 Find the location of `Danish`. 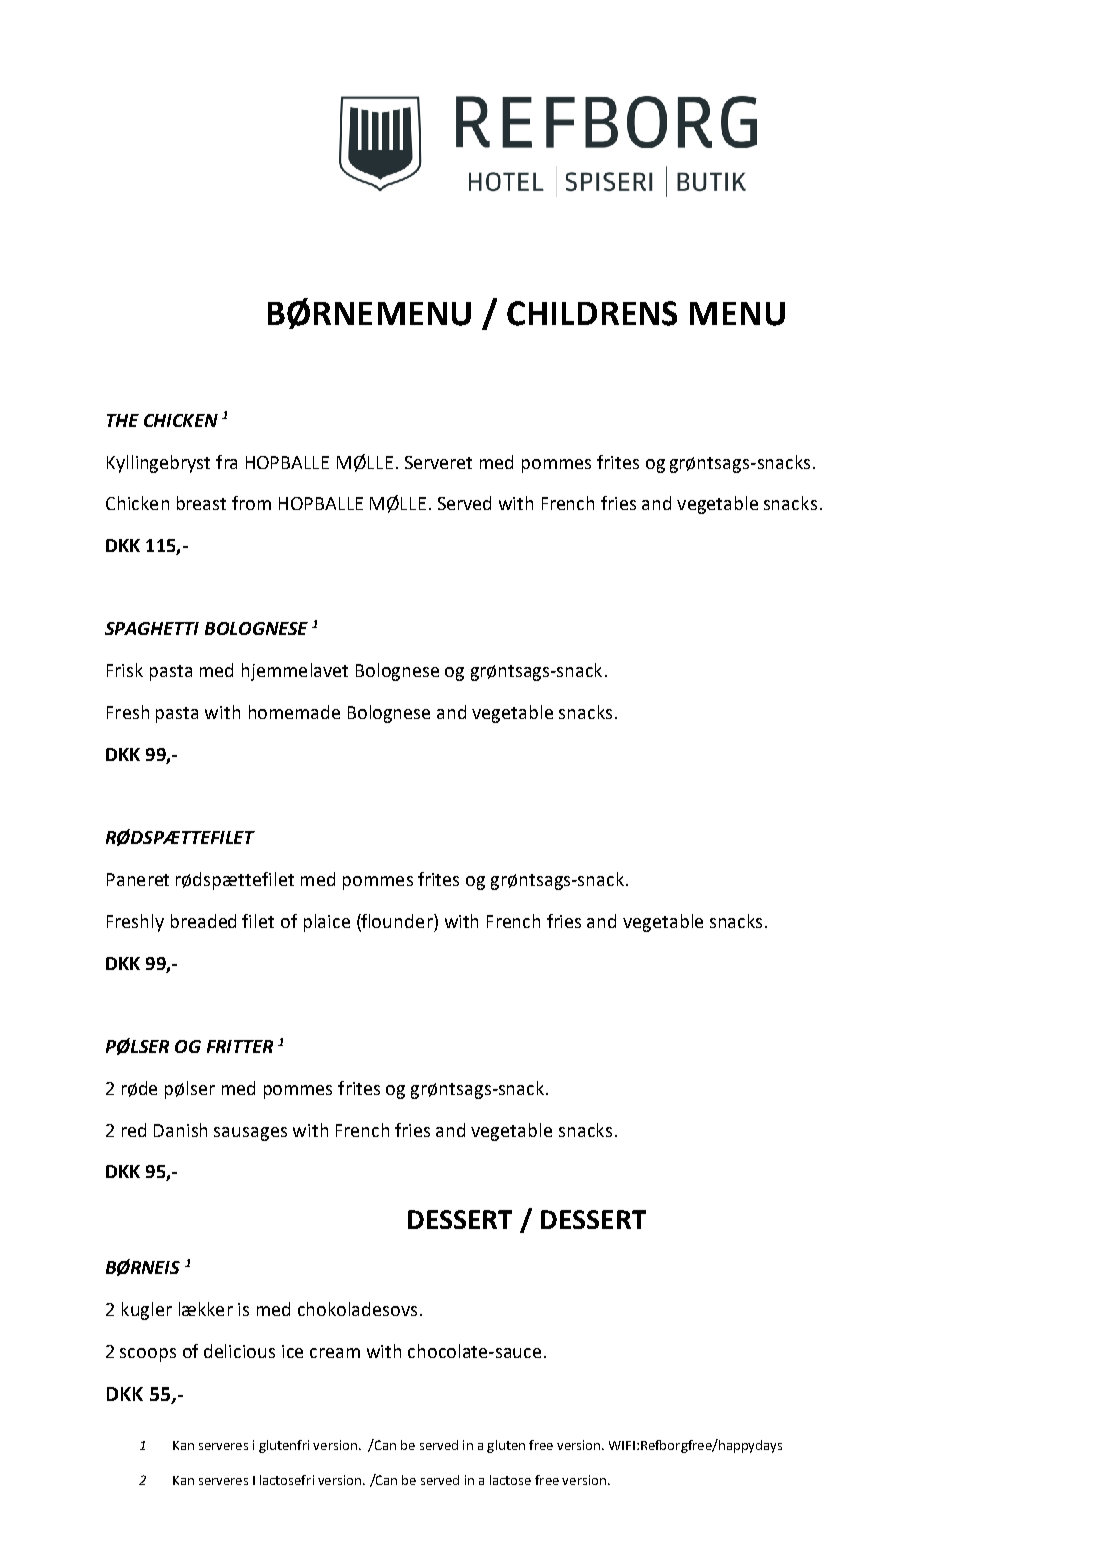

Danish is located at coordinates (180, 1130).
